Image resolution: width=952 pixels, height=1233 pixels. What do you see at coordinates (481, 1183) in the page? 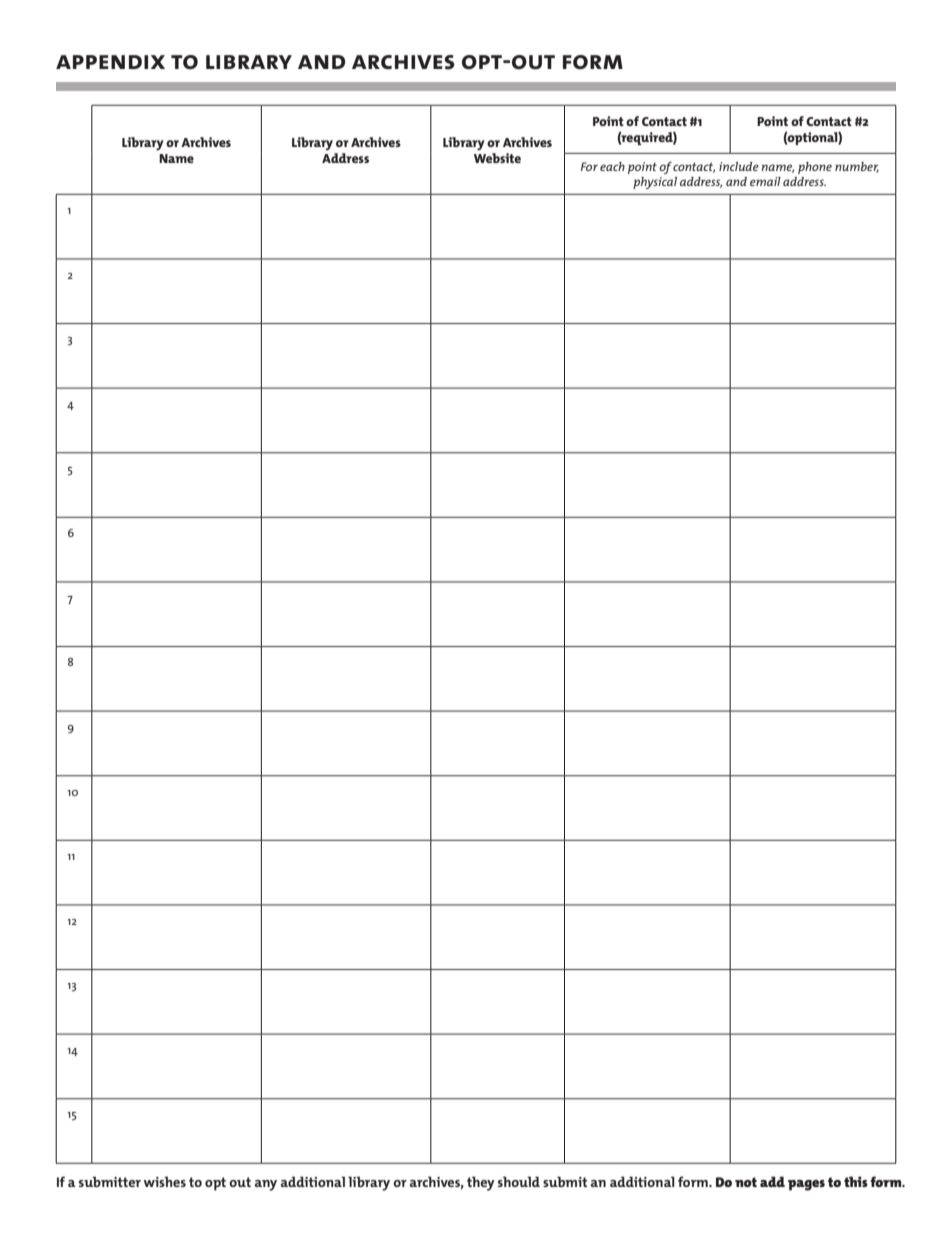
I see `they` at bounding box center [481, 1183].
